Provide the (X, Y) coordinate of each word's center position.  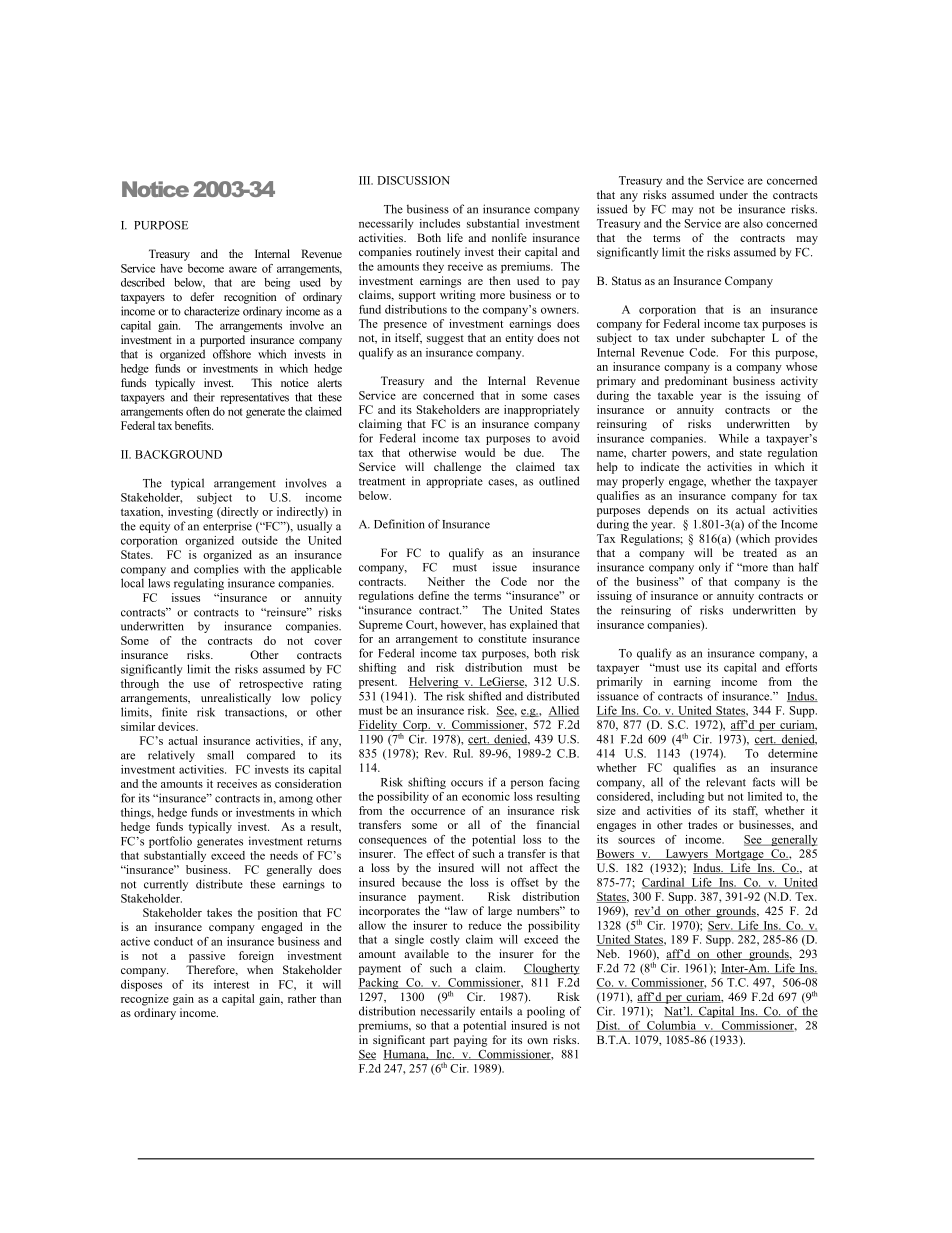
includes (440, 223)
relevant (726, 782)
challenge (457, 468)
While (734, 438)
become (206, 268)
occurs (467, 783)
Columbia (671, 1026)
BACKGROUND (178, 454)
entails (496, 1011)
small (220, 755)
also (753, 223)
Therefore (211, 970)
